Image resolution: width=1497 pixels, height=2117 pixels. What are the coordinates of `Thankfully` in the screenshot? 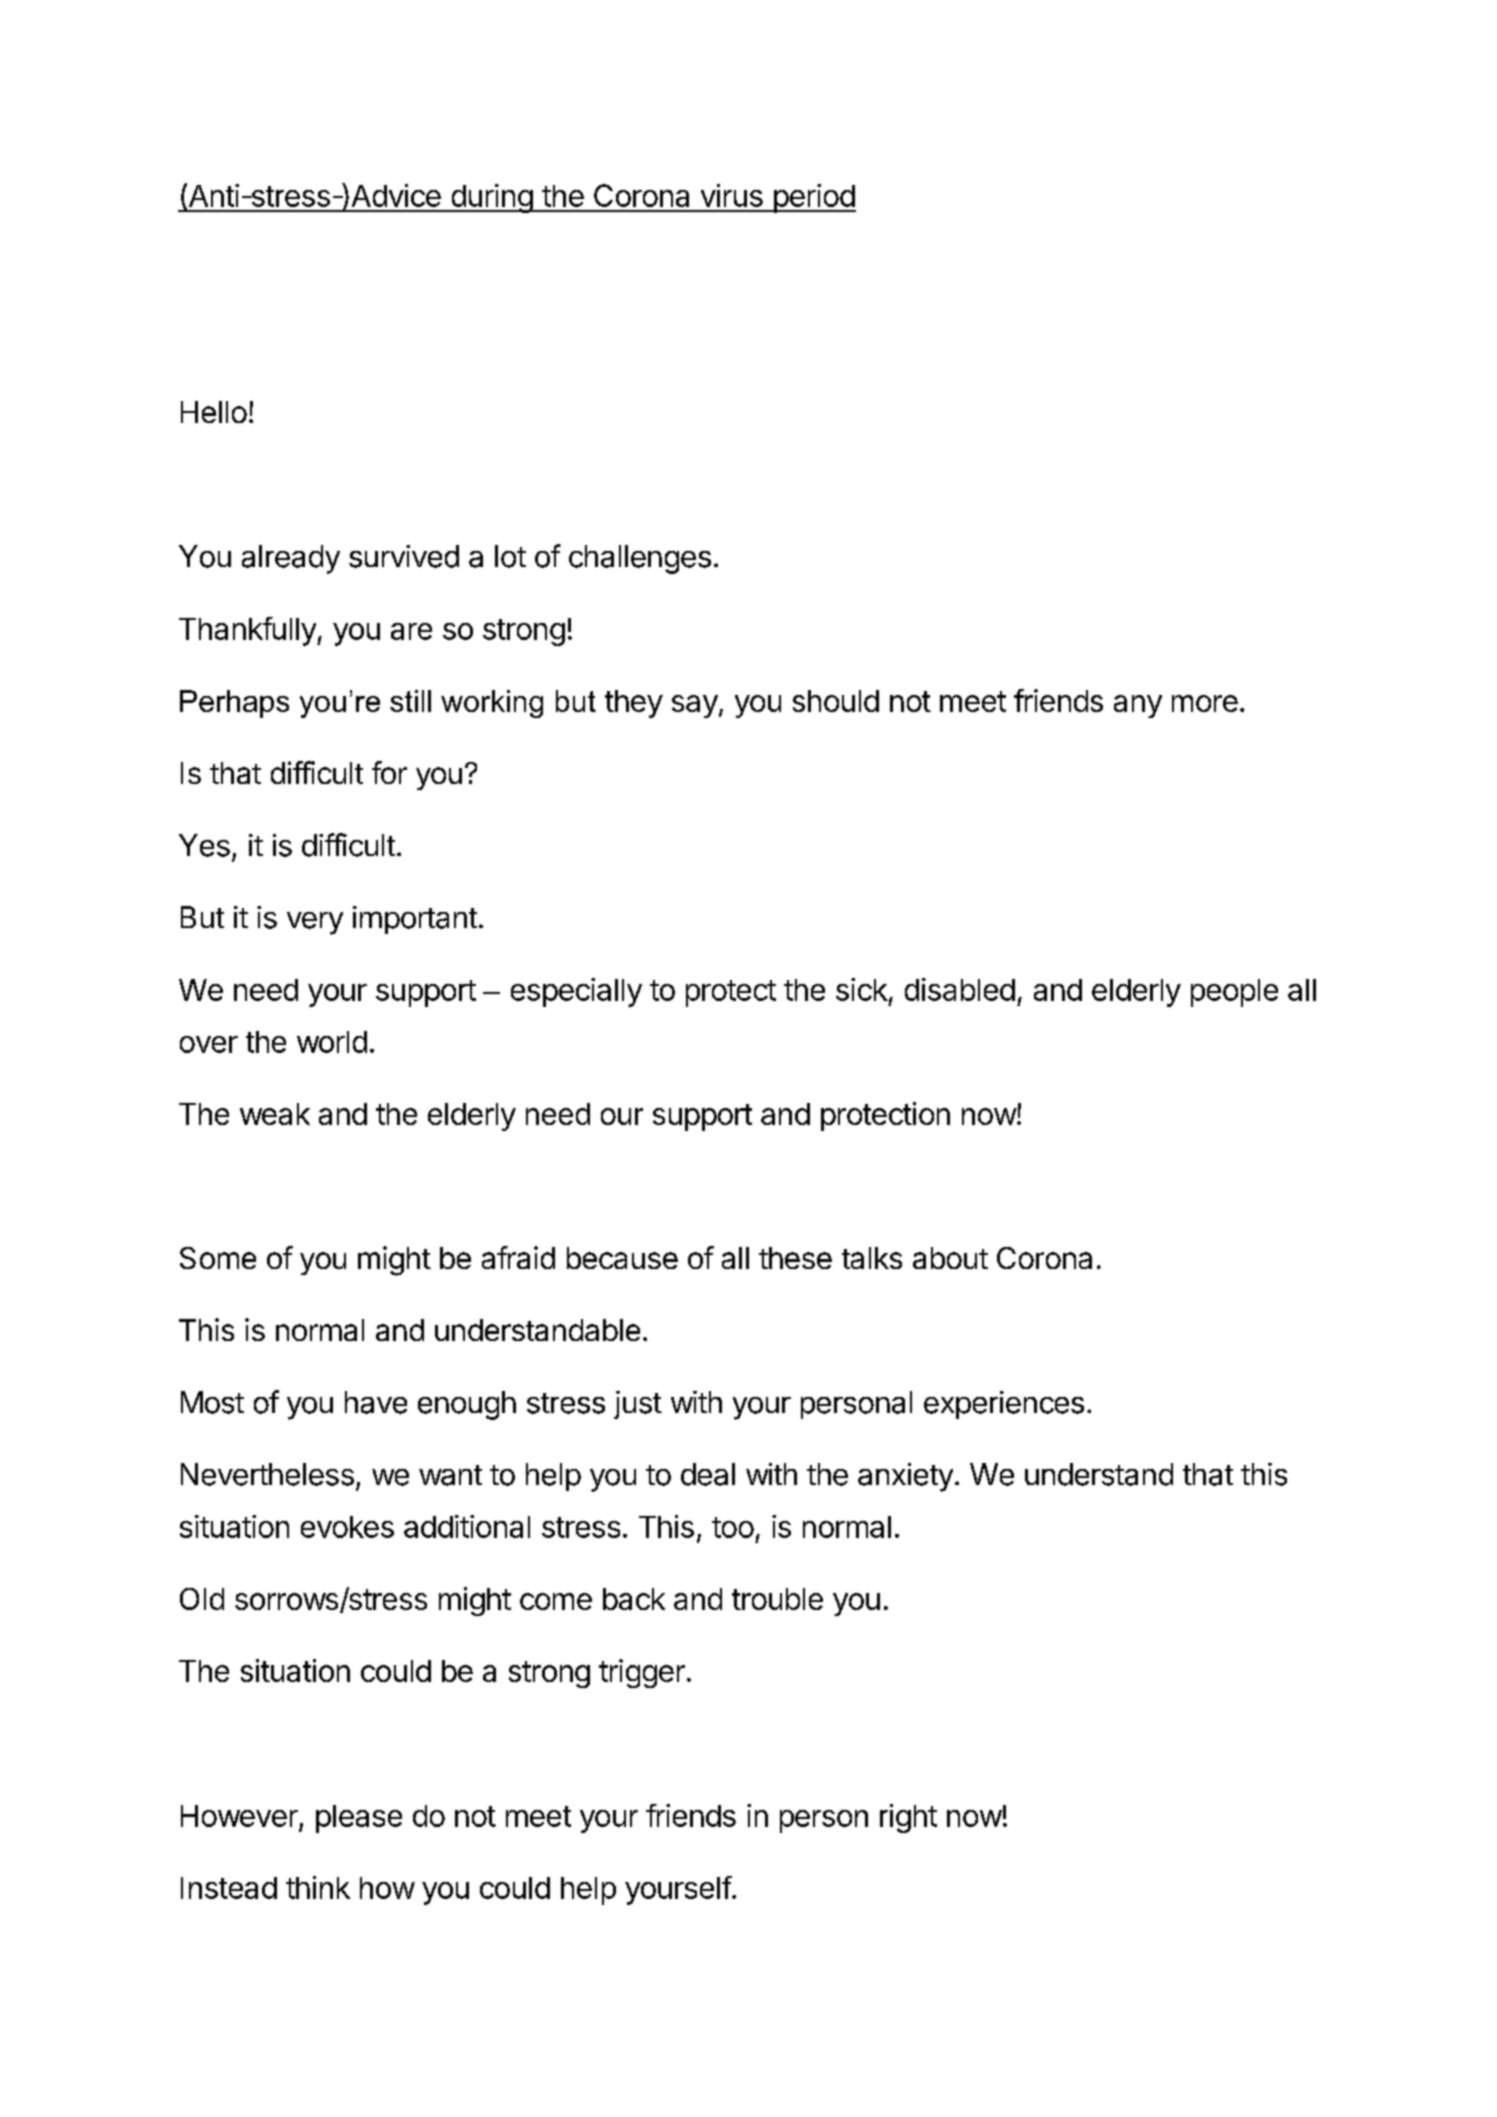 It's located at (248, 631).
